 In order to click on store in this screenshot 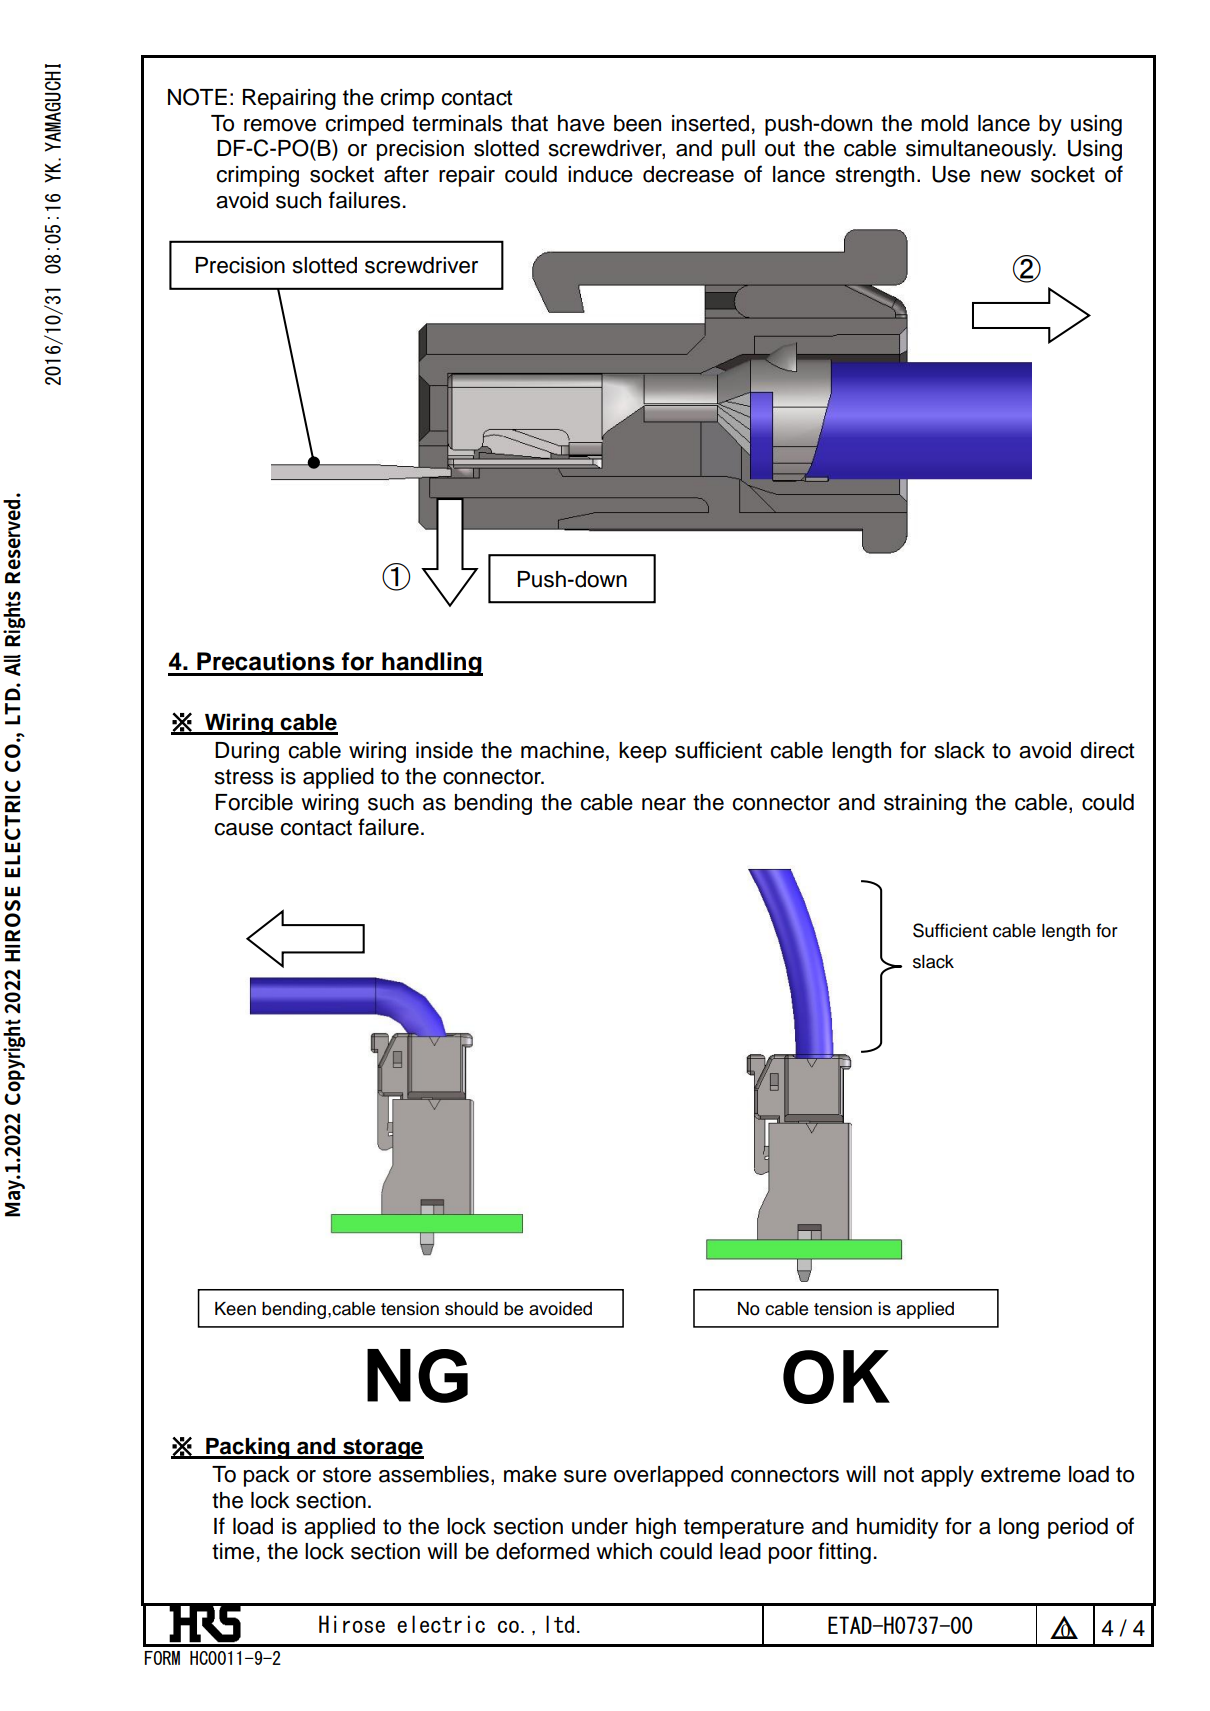, I will do `click(347, 1475)`.
